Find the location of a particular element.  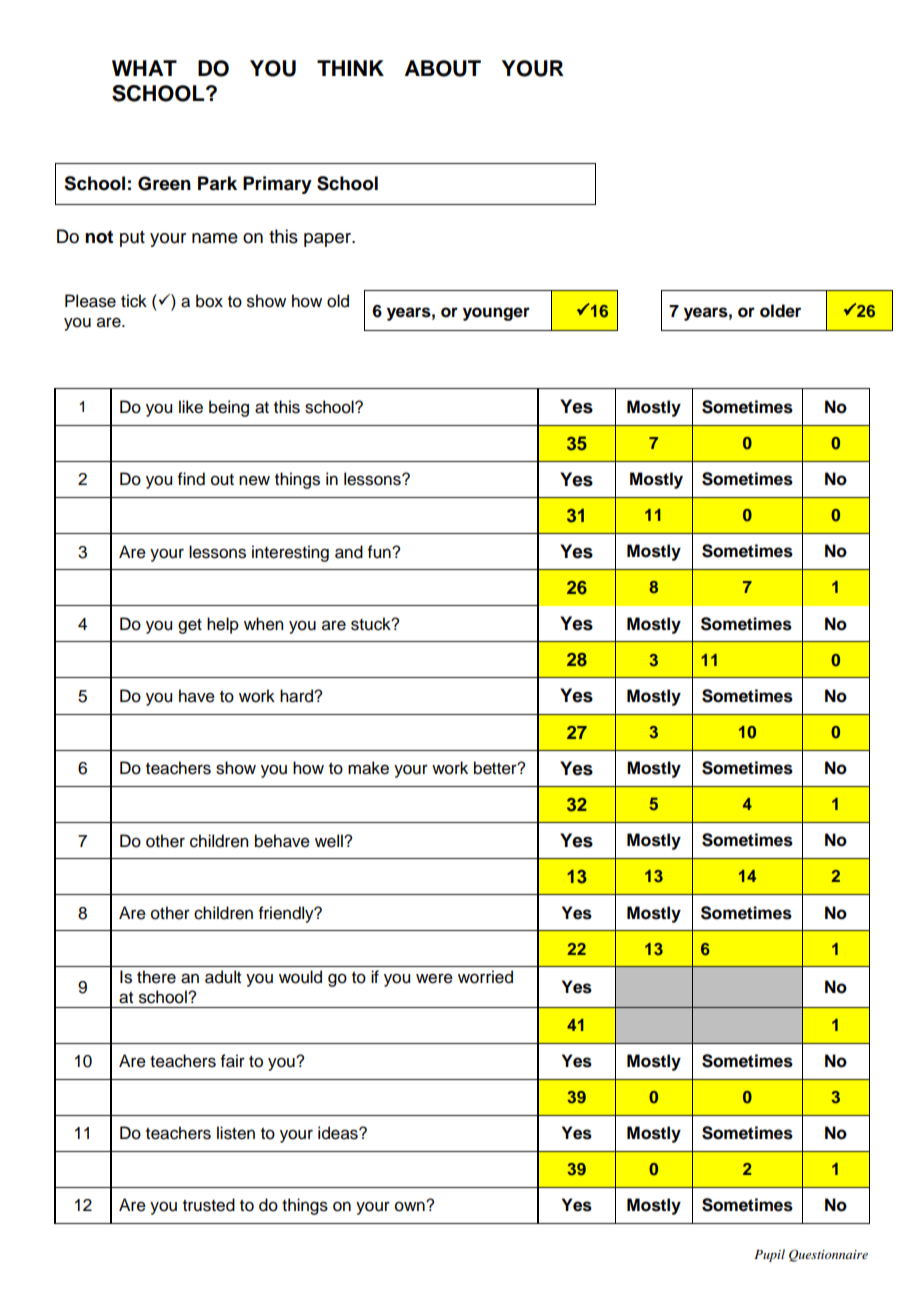

Pupil is located at coordinates (769, 1255).
